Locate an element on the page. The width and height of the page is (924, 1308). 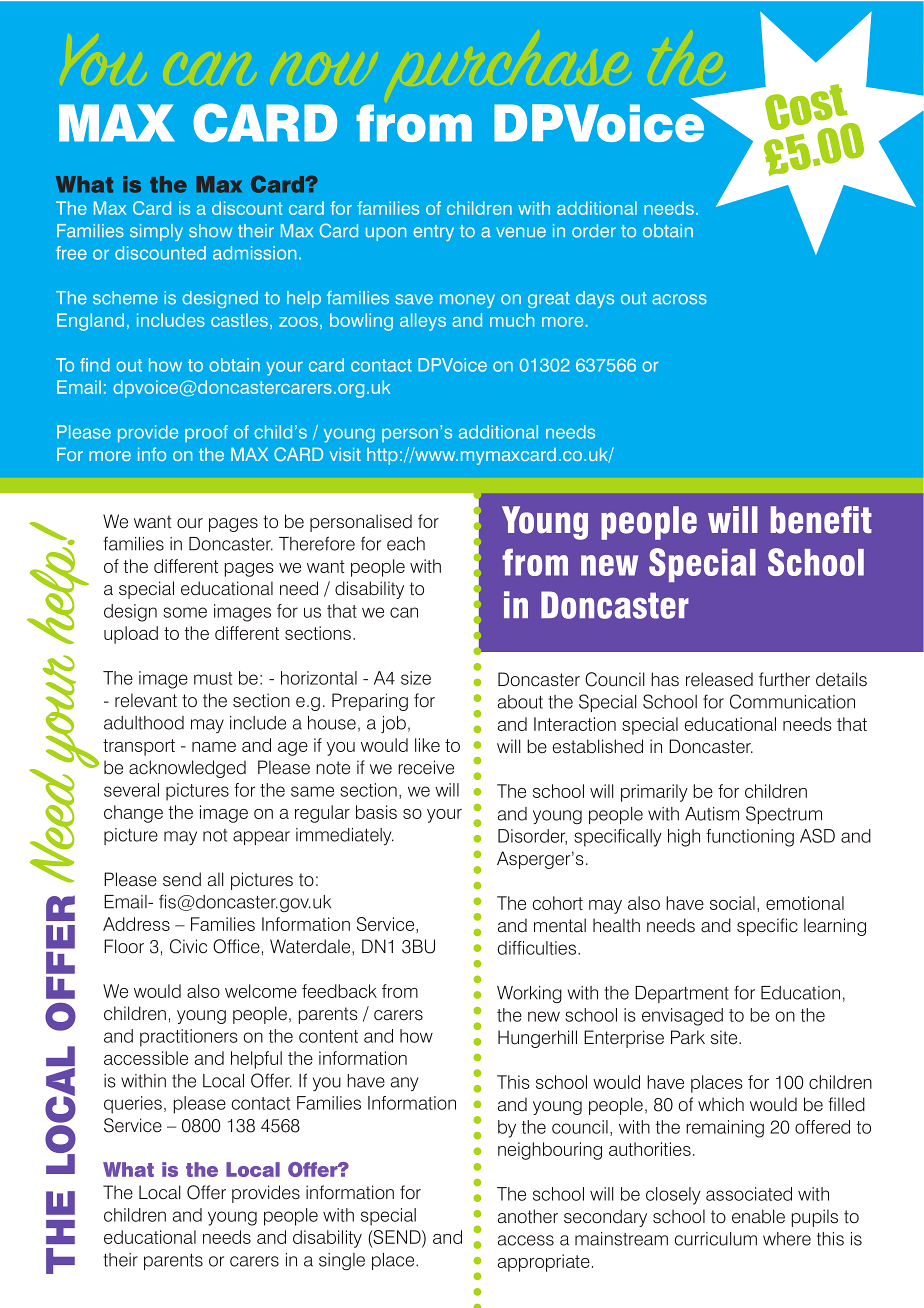
single is located at coordinates (342, 1261).
